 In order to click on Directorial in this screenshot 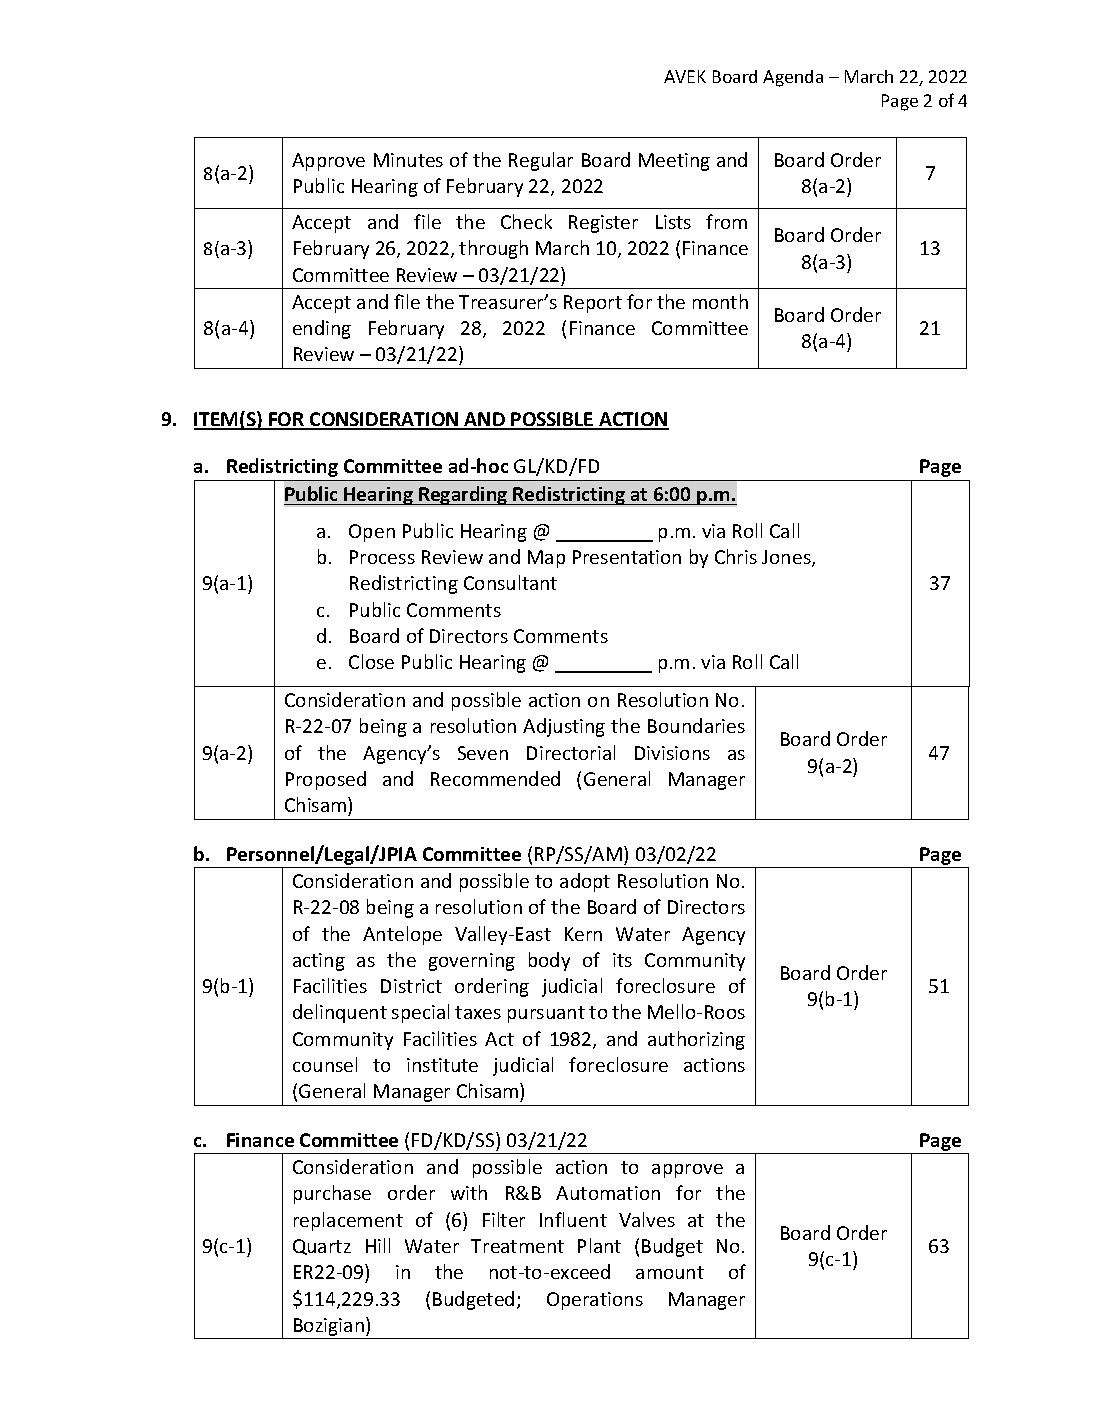, I will do `click(571, 752)`.
